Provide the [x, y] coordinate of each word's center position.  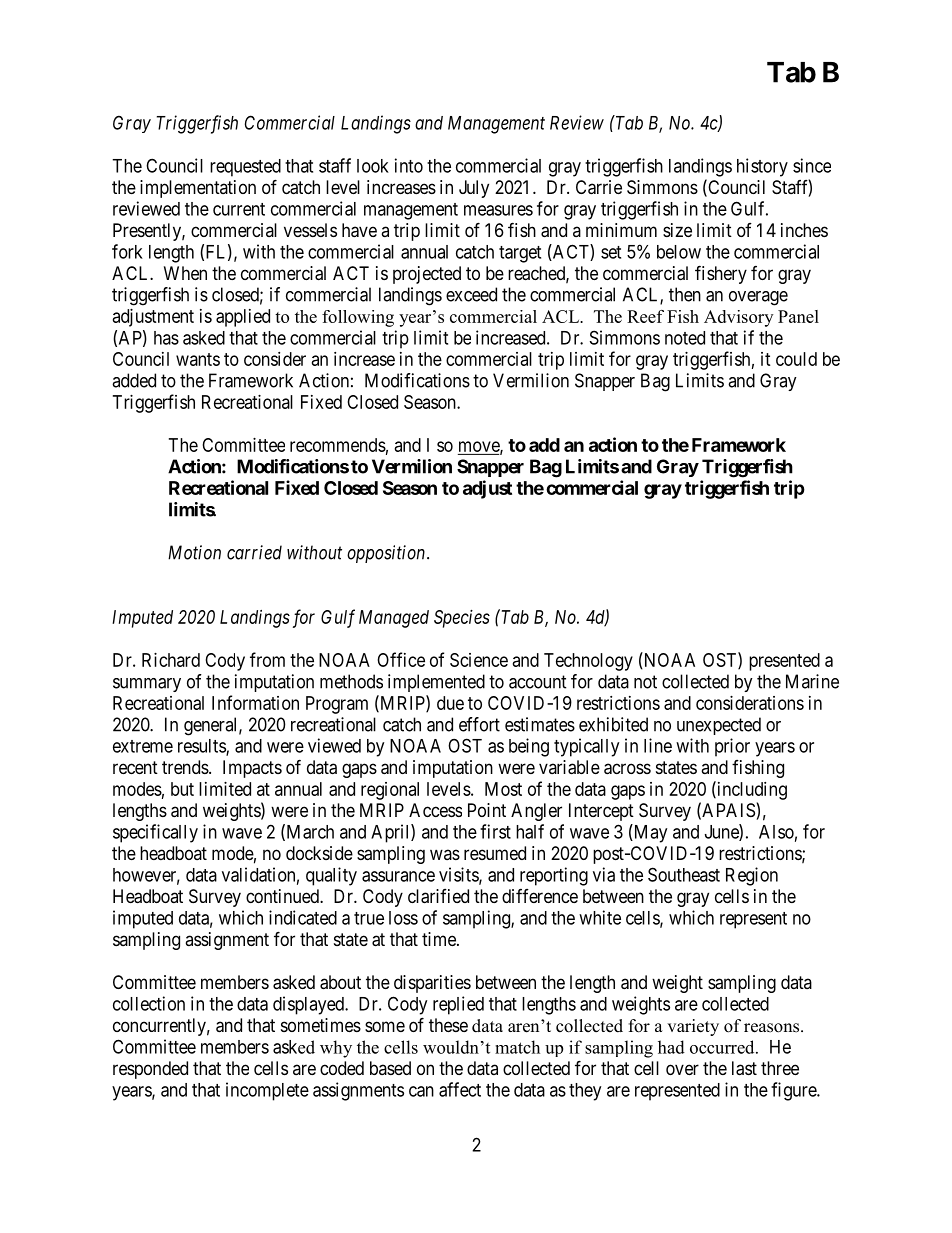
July [474, 189]
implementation [198, 189]
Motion [194, 552]
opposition [387, 554]
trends [185, 767]
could [796, 359]
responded [150, 1070]
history [762, 167]
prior [732, 747]
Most [503, 789]
